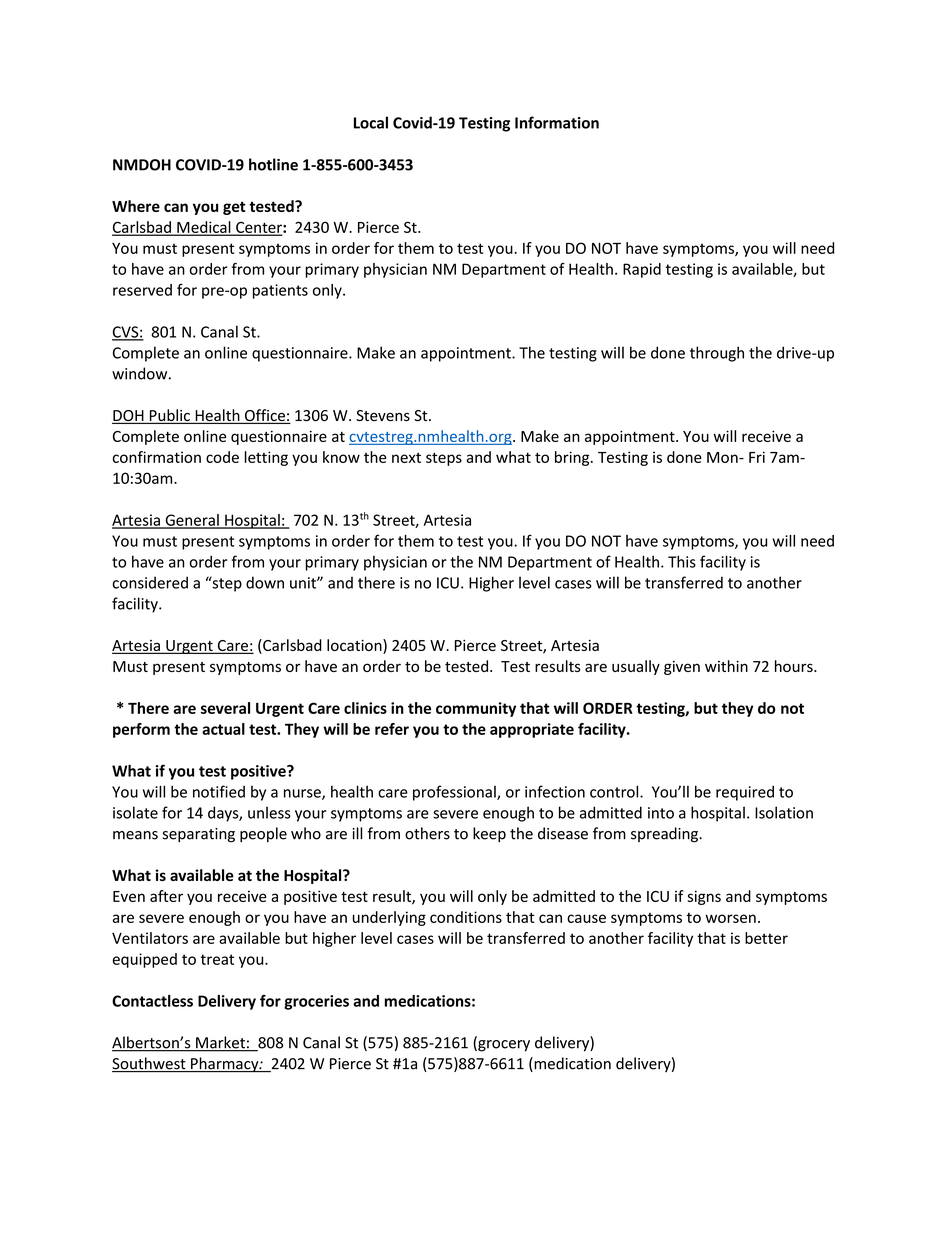 Image resolution: width=952 pixels, height=1233 pixels. I want to click on hotline, so click(273, 164).
